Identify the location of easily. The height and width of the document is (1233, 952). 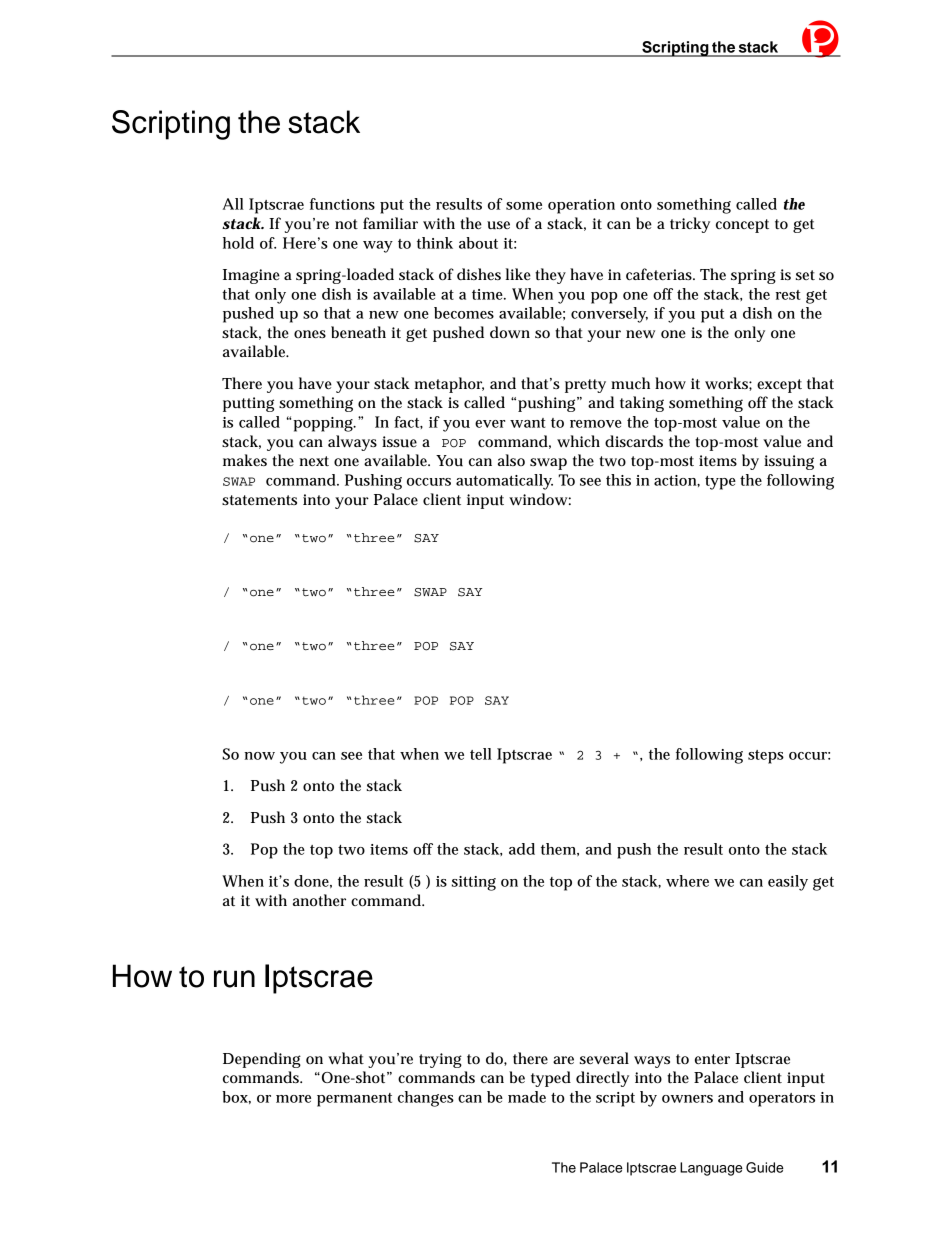
(788, 883).
